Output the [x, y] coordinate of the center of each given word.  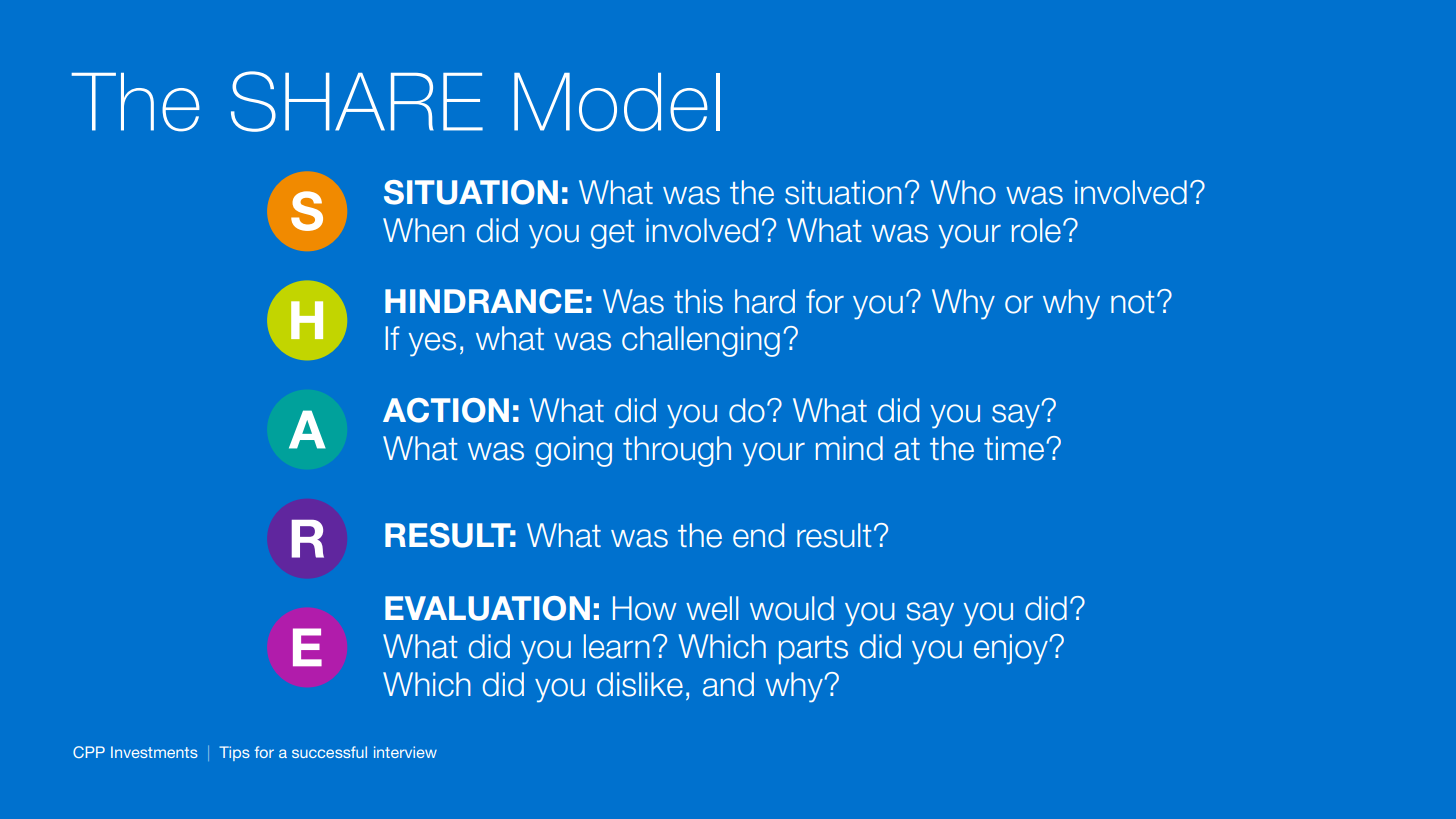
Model [617, 102]
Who [963, 192]
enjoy [1012, 649]
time [1015, 448]
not [1133, 302]
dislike [640, 684]
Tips [234, 753]
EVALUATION [487, 608]
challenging [701, 341]
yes [432, 344]
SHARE [357, 101]
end [758, 535]
